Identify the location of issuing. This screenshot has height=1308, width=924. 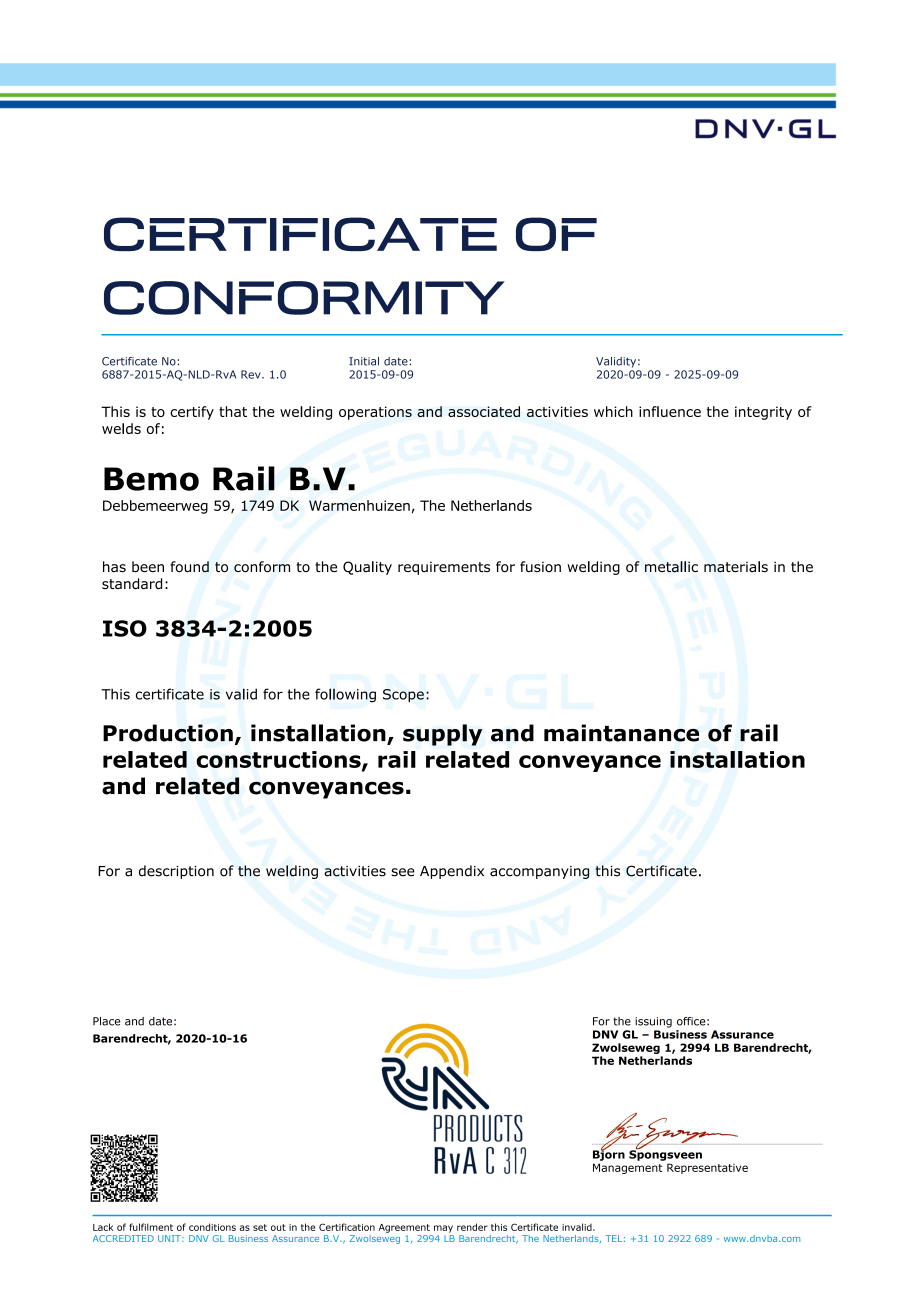
(653, 1022).
